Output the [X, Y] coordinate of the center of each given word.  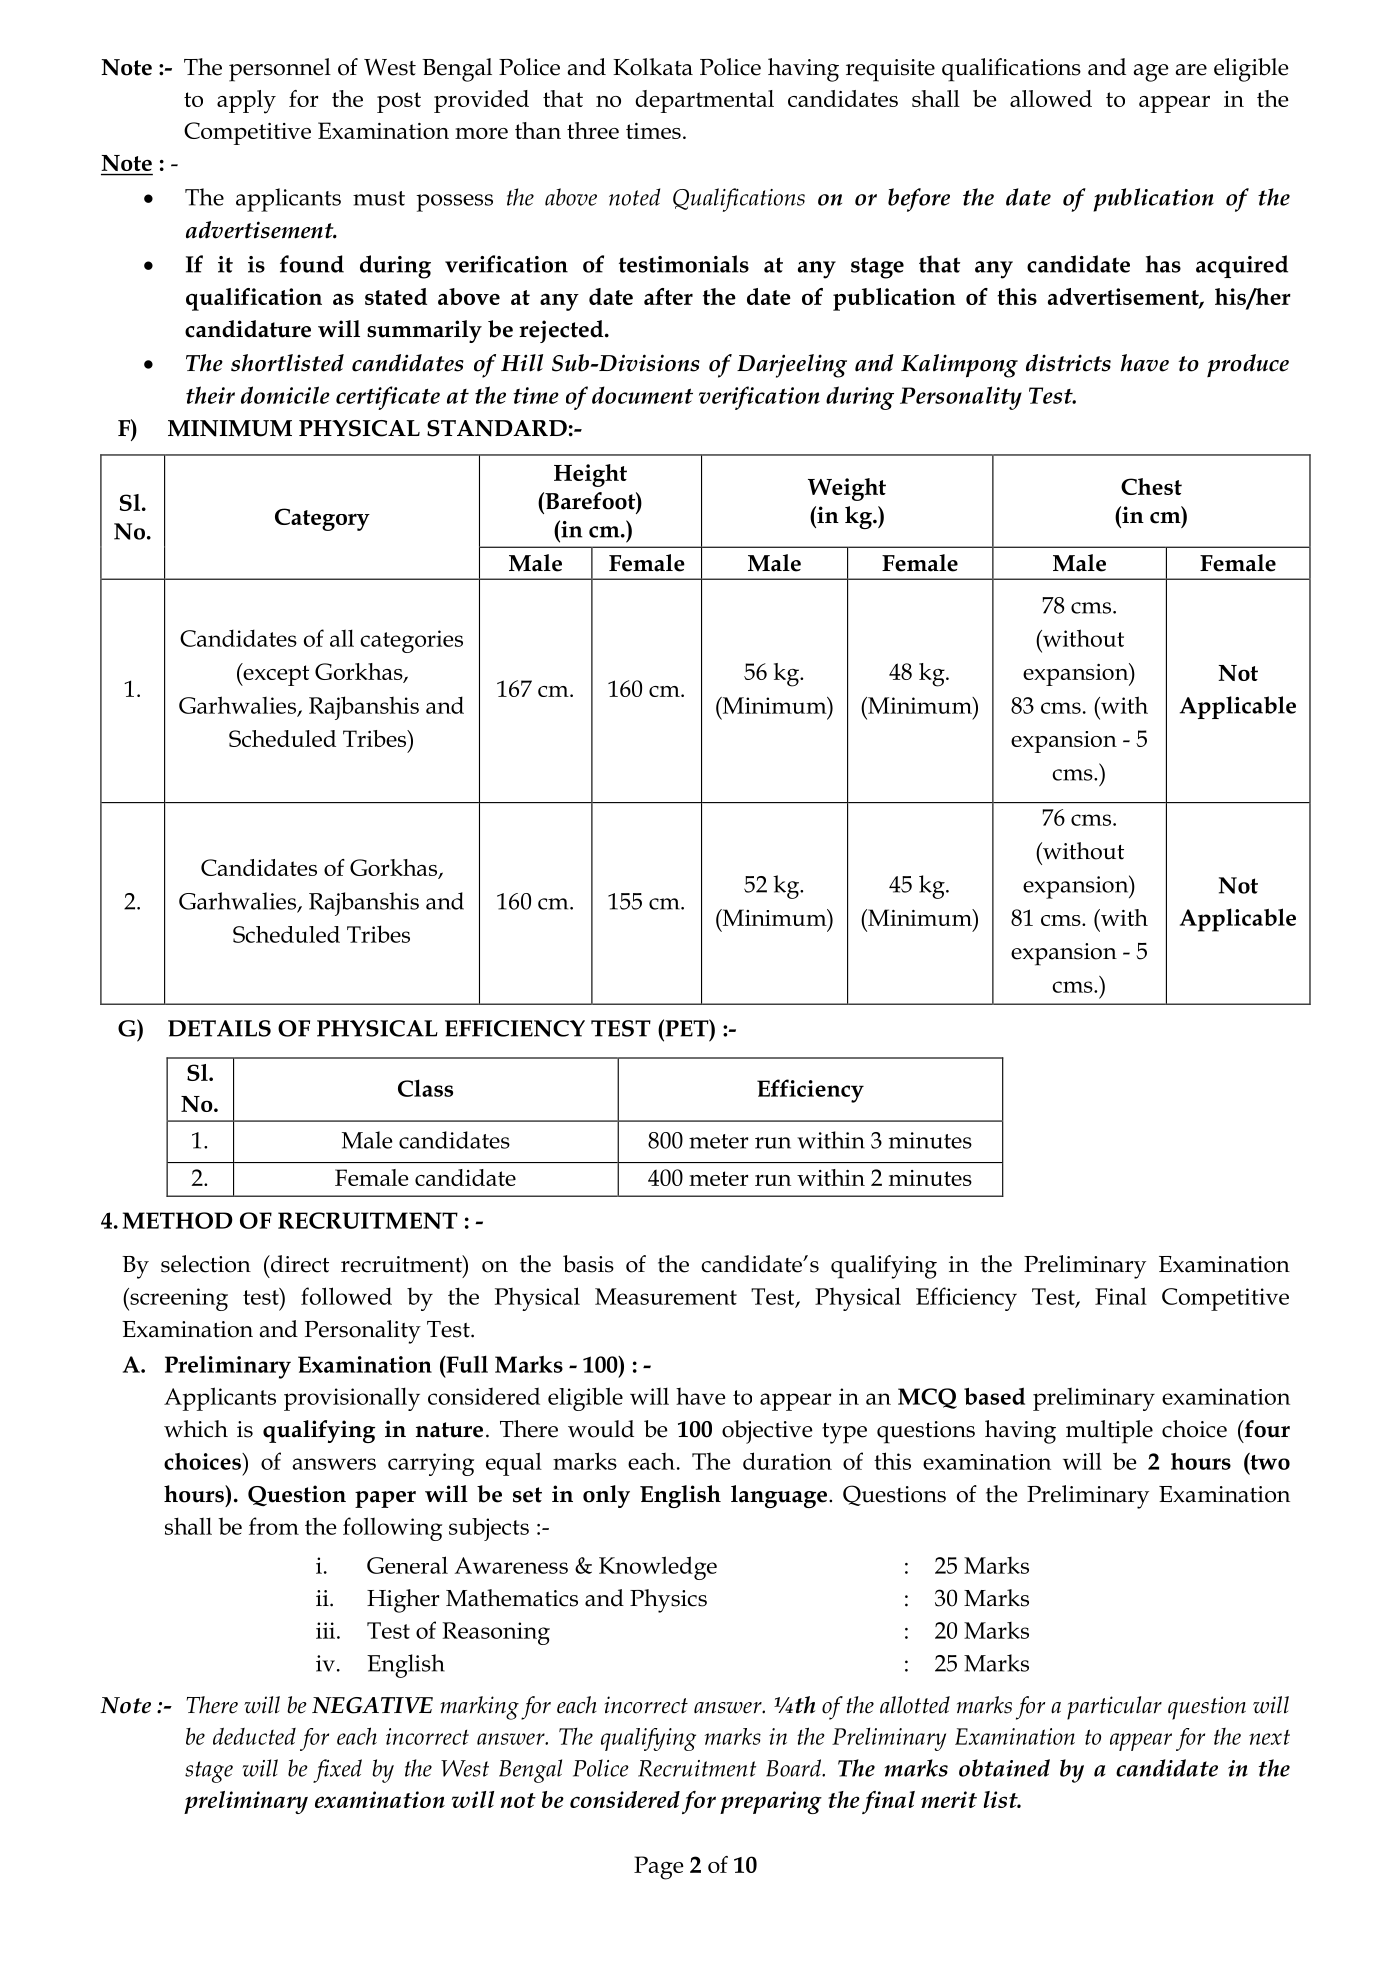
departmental [704, 101]
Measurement [666, 1296]
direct [299, 1264]
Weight [847, 489]
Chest [1151, 486]
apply [246, 102]
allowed [1051, 98]
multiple [1109, 1432]
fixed [337, 1771]
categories [411, 641]
